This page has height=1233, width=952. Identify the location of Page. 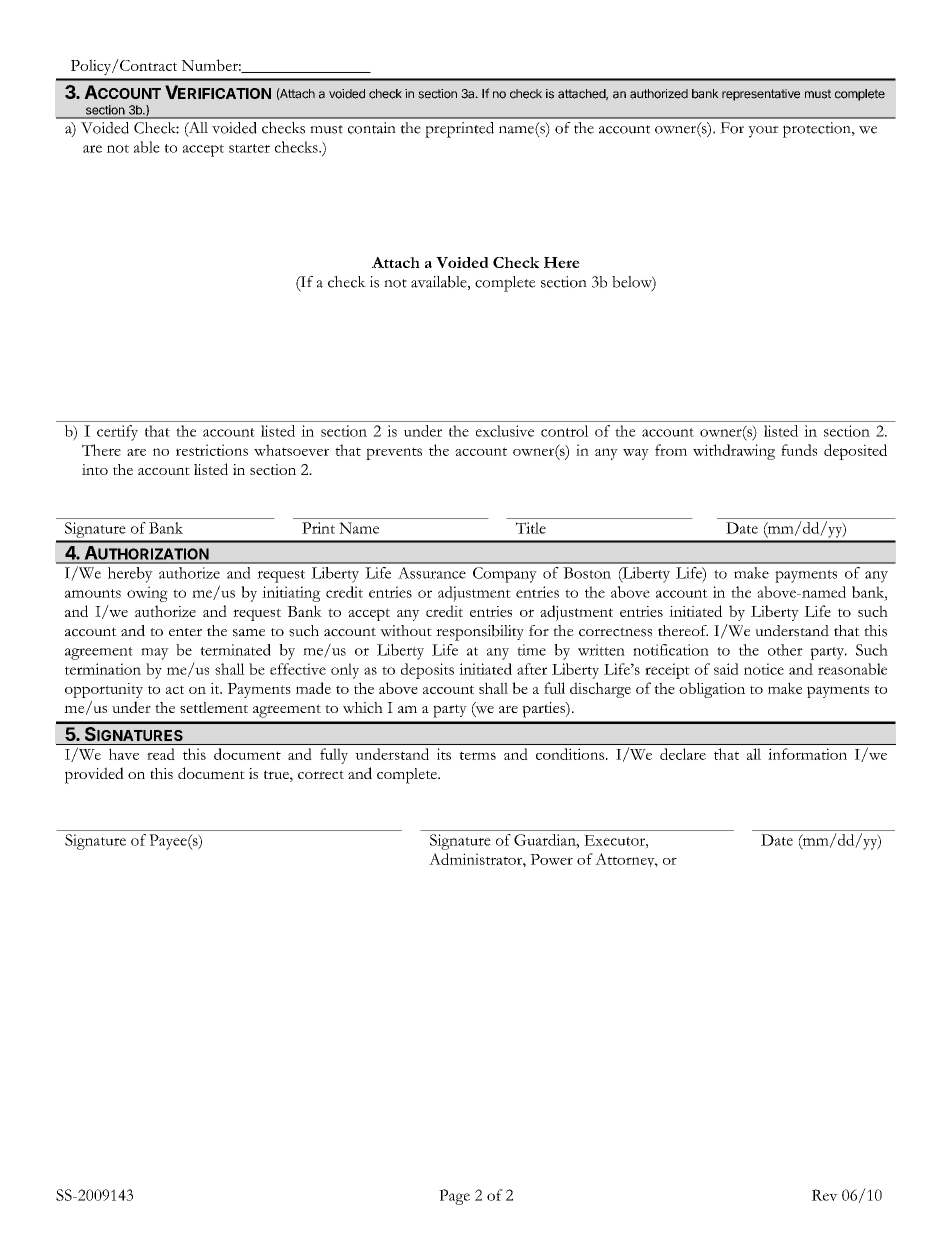
(454, 1197).
